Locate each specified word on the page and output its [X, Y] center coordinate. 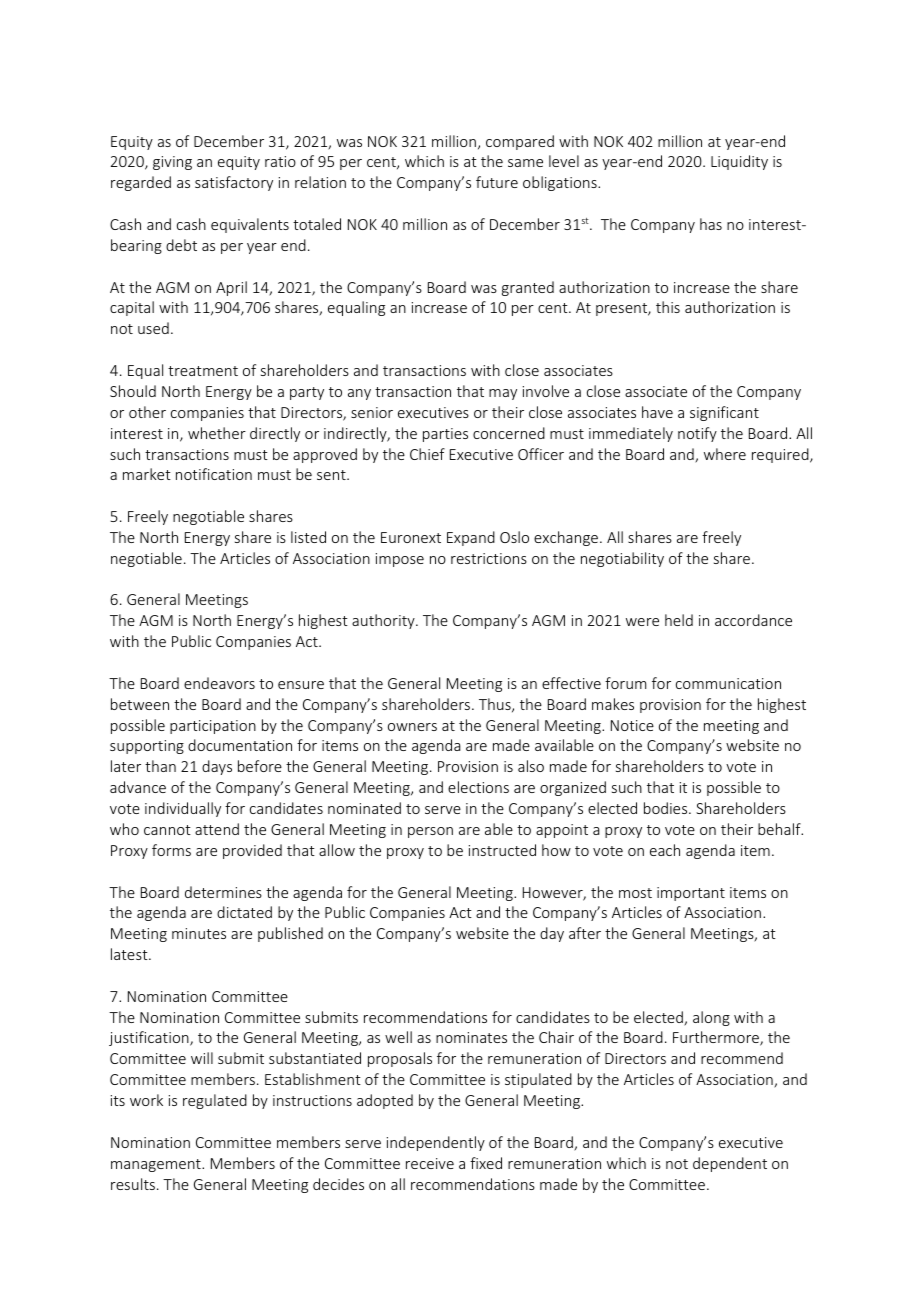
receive [430, 1163]
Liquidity [739, 162]
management [157, 1165]
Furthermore [717, 1038]
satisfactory [234, 183]
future [497, 182]
